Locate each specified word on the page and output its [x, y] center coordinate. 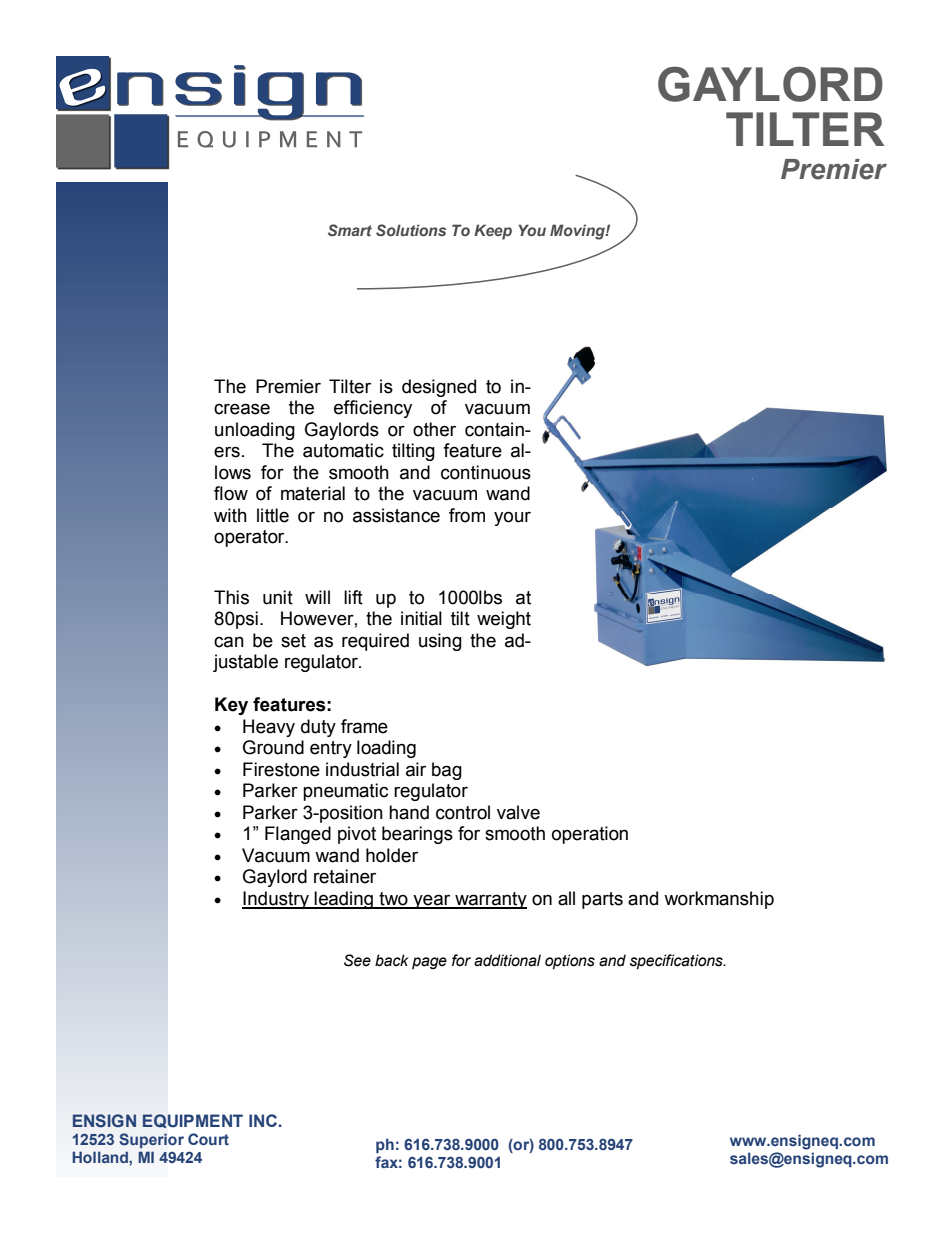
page [429, 963]
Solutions [411, 230]
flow [231, 493]
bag [447, 771]
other [434, 429]
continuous [486, 472]
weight [504, 620]
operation [590, 835]
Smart [350, 230]
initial [421, 618]
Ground [273, 747]
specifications [677, 961]
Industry [276, 900]
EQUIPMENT [192, 1121]
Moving [578, 232]
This [231, 597]
